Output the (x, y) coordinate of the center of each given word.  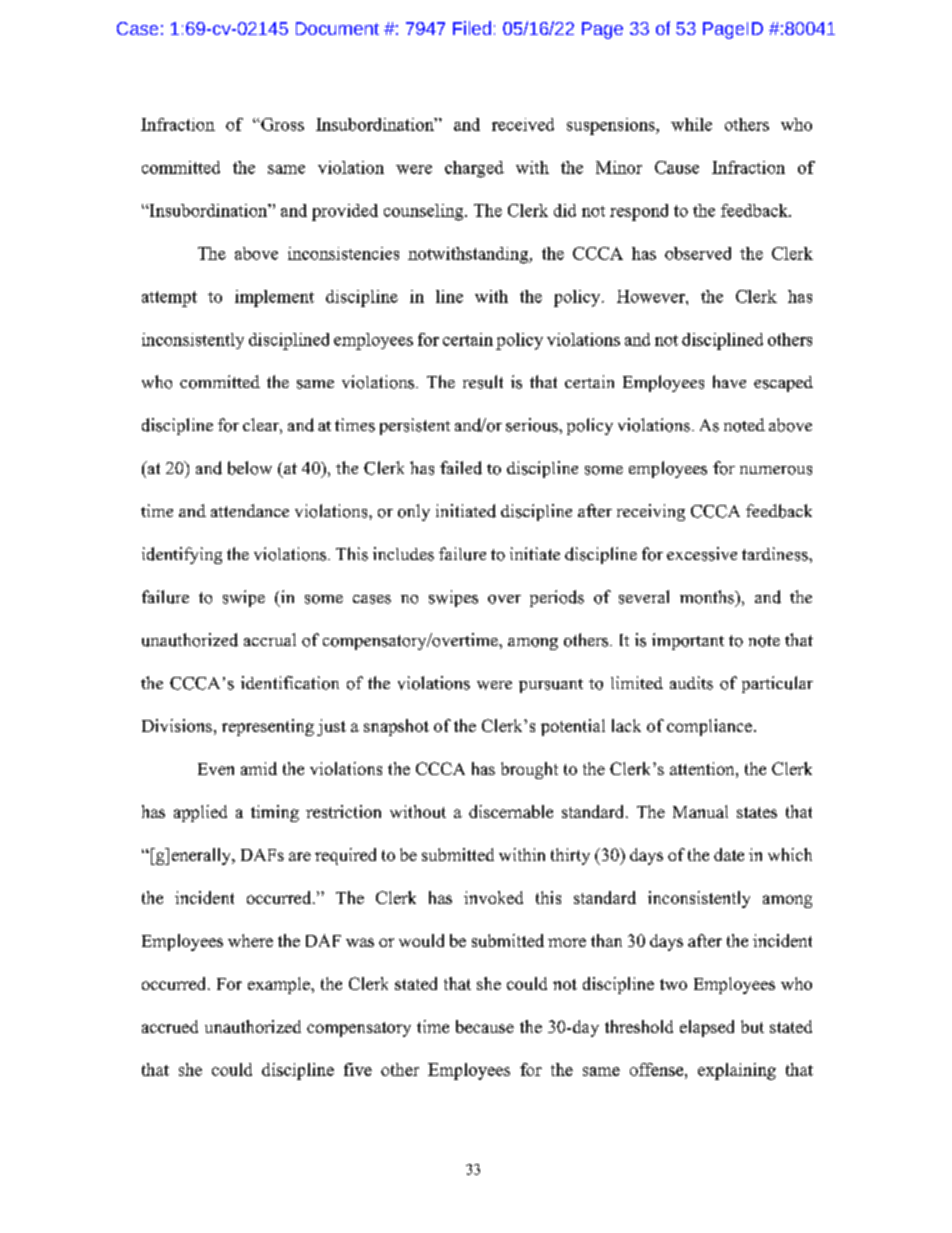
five (358, 1069)
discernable (511, 811)
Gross (281, 124)
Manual (700, 811)
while (691, 124)
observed (698, 253)
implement (274, 298)
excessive (702, 554)
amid (259, 768)
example (280, 985)
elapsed (707, 1028)
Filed (472, 28)
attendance (250, 510)
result (483, 382)
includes (403, 554)
